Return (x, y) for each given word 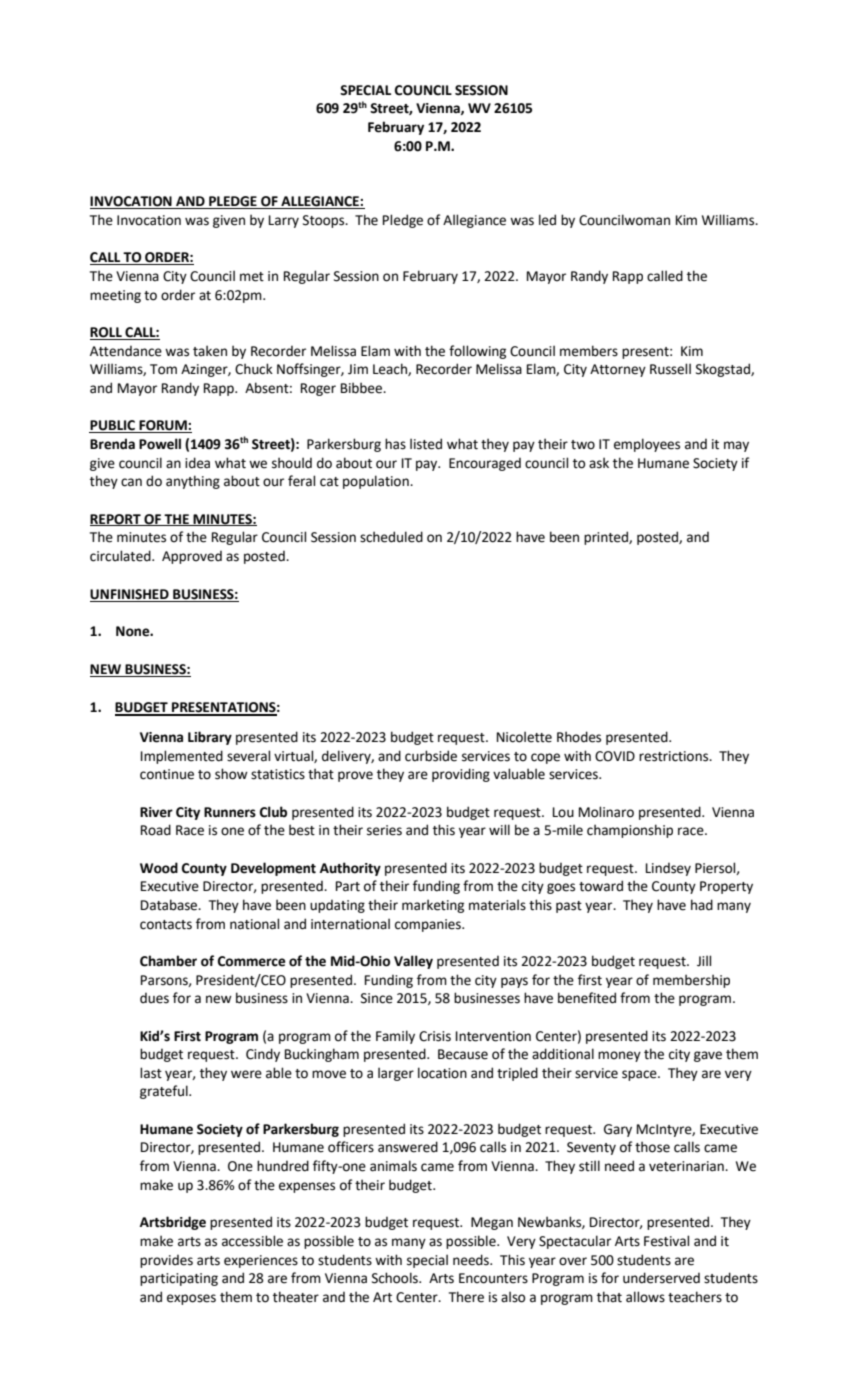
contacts (166, 925)
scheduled (391, 537)
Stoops (325, 221)
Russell (670, 369)
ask (599, 463)
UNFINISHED (130, 595)
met (252, 277)
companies (429, 925)
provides (166, 1261)
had (702, 905)
